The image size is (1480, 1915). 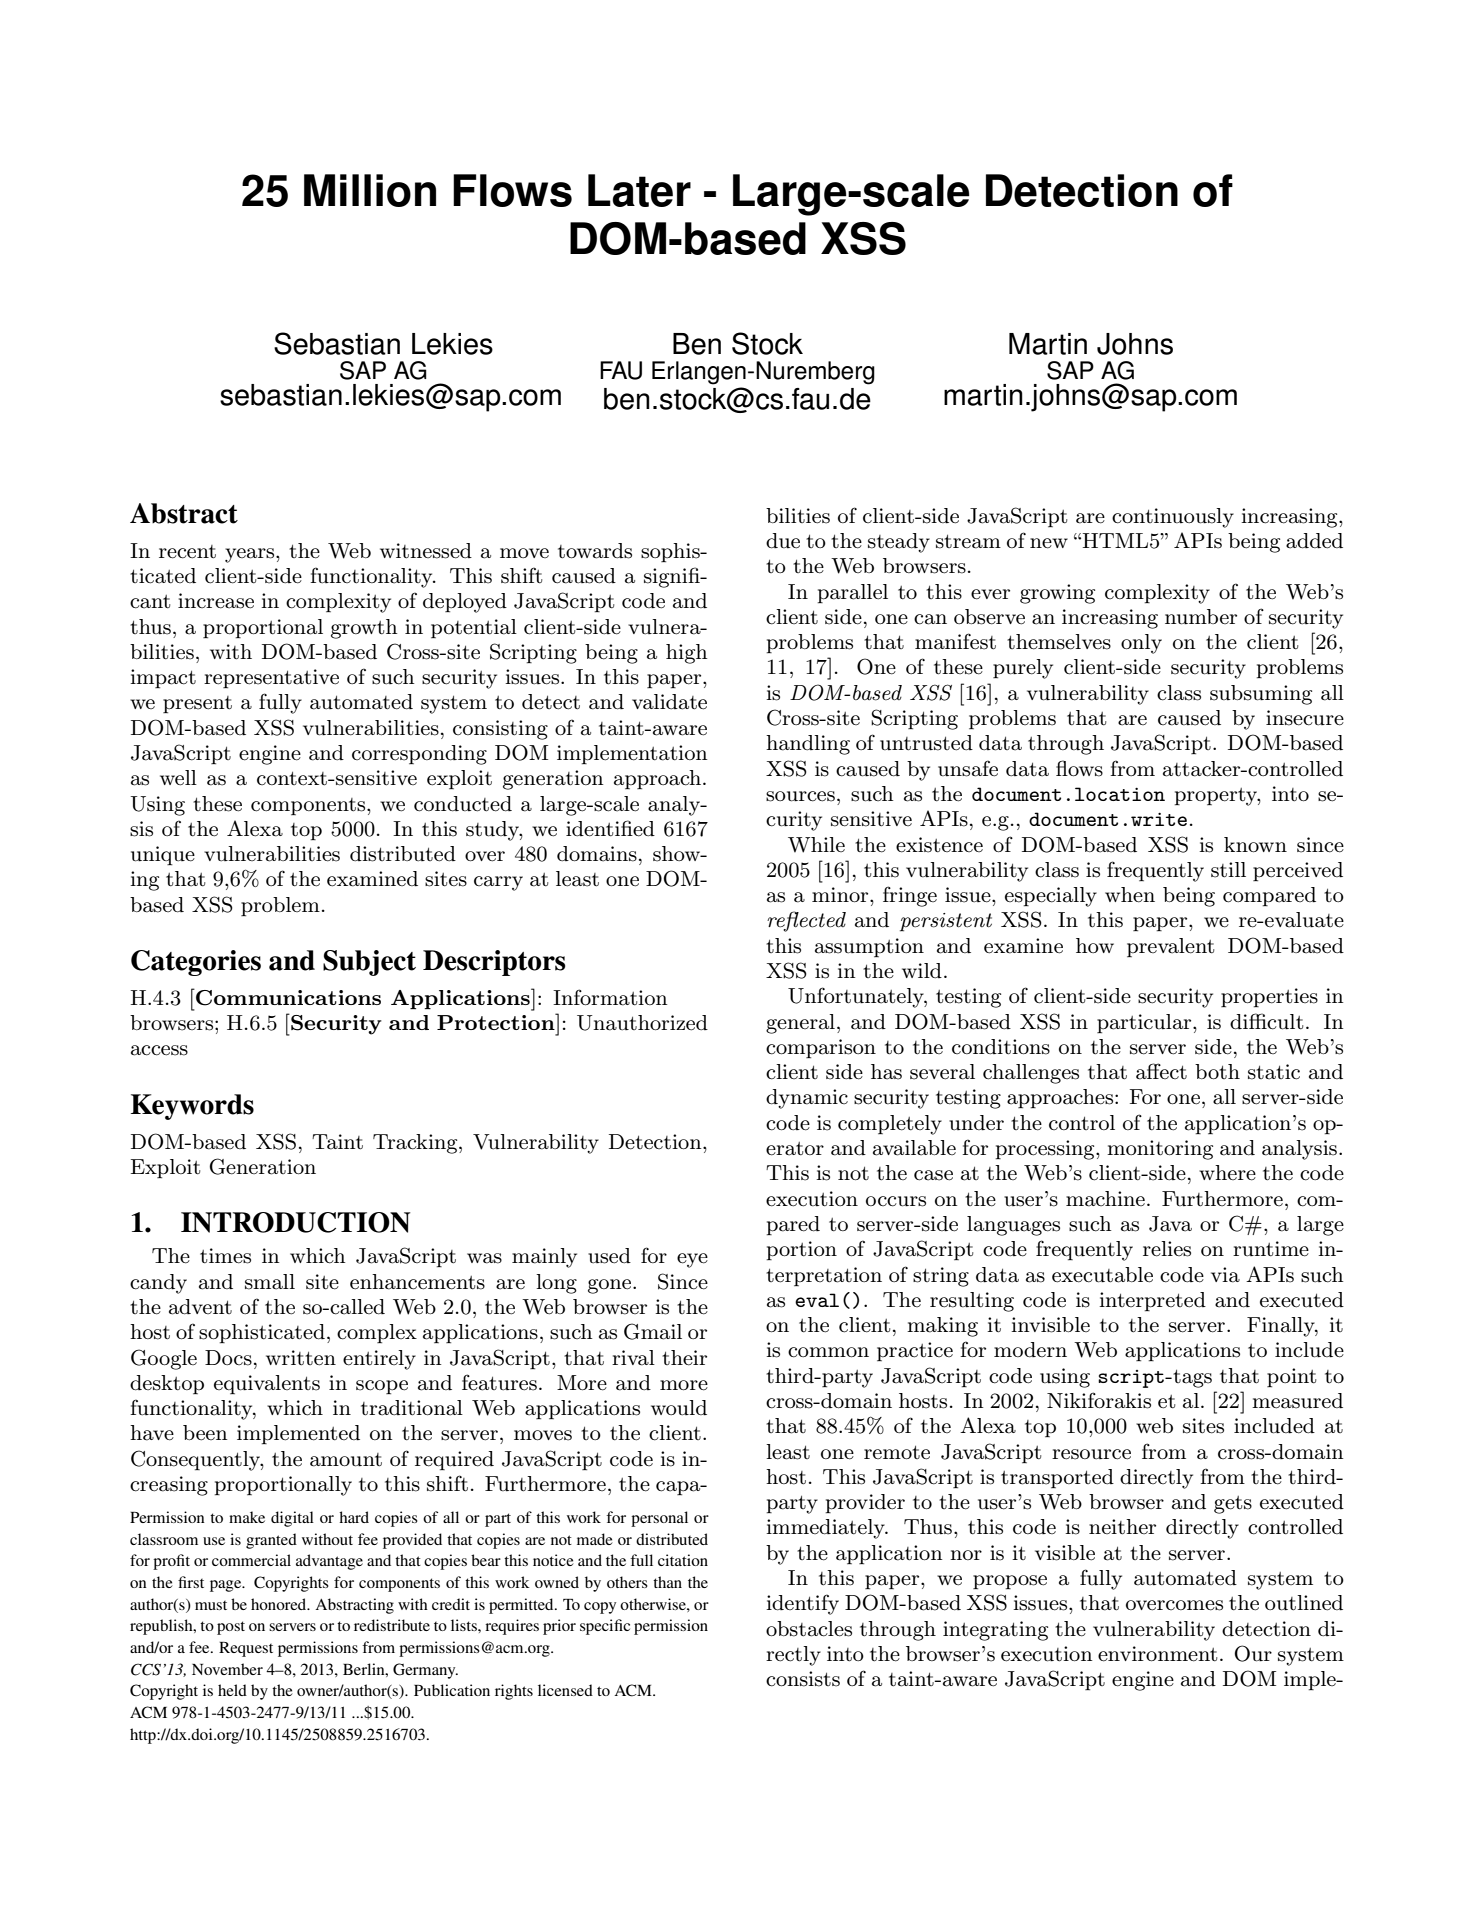 What do you see at coordinates (1173, 518) in the screenshot?
I see `continuously` at bounding box center [1173, 518].
